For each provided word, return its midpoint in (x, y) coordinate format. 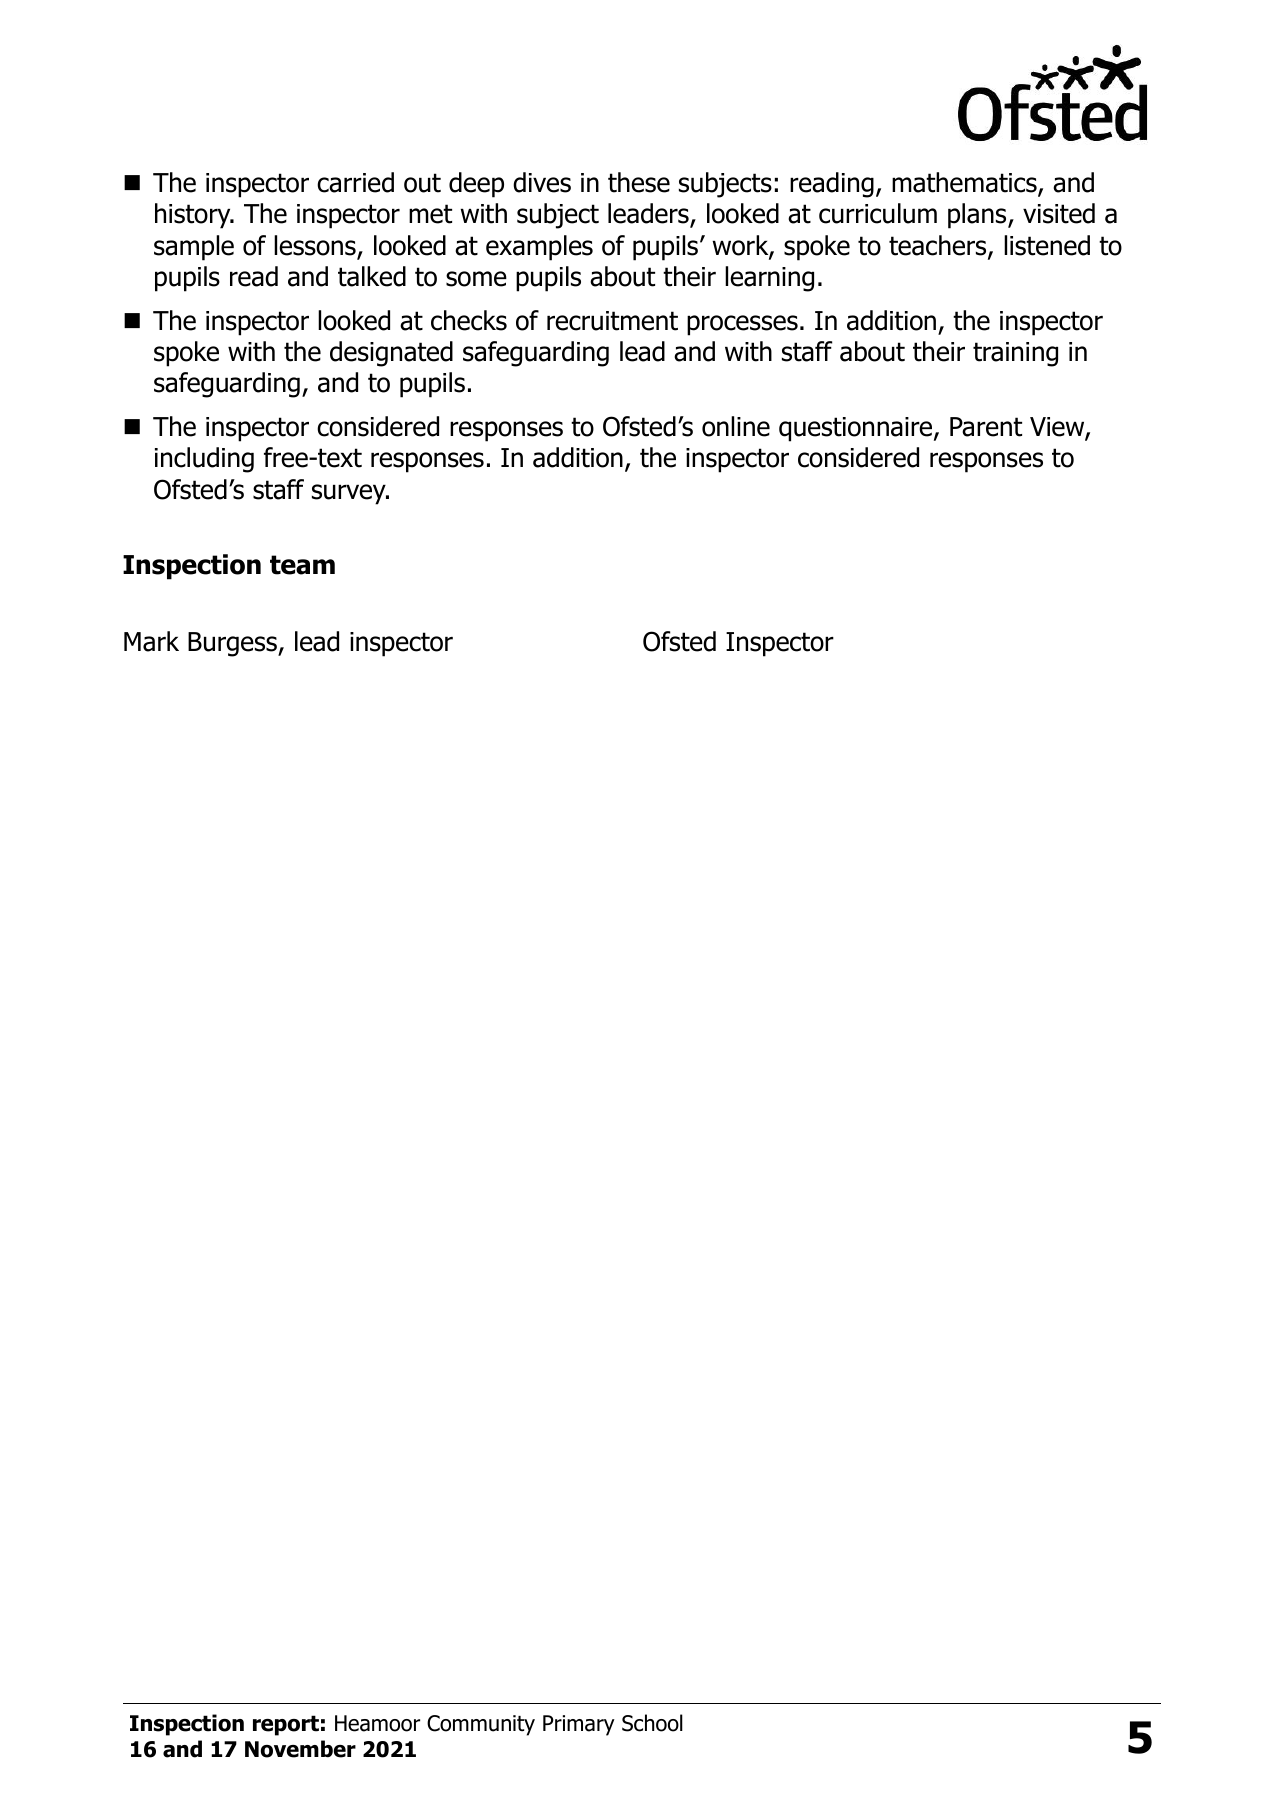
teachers (939, 246)
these (639, 182)
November (300, 1749)
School (652, 1723)
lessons (316, 246)
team (302, 565)
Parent (986, 427)
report (286, 1725)
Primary (579, 1725)
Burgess (233, 644)
